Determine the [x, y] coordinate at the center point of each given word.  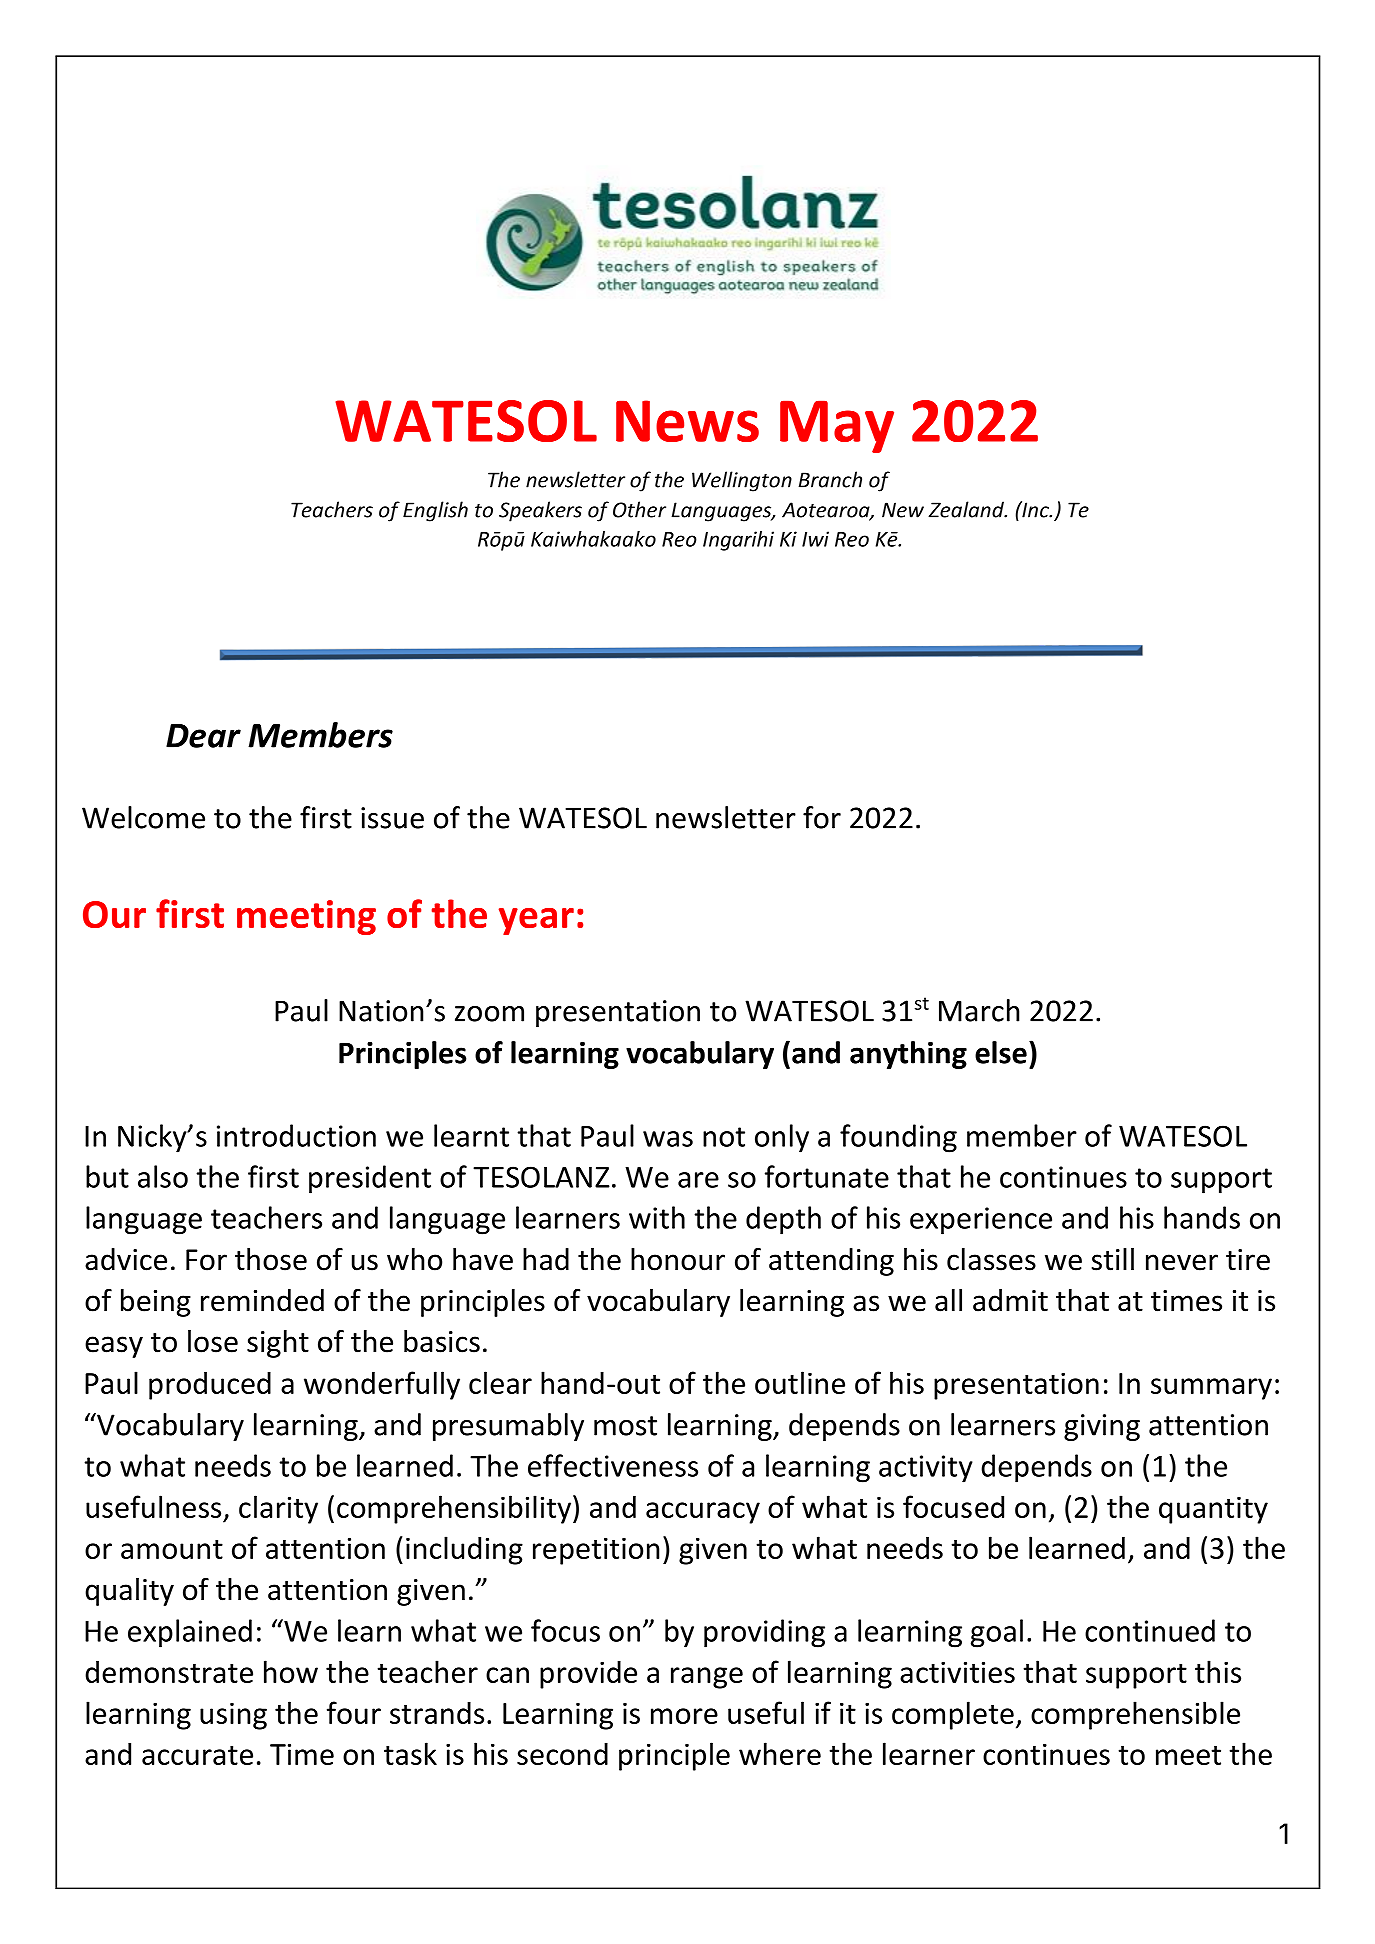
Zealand [967, 509]
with [657, 1217]
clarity [278, 1509]
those [271, 1259]
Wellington [742, 481]
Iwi [815, 539]
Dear [203, 736]
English [435, 511]
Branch [830, 479]
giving [1102, 1427]
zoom [489, 1014]
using [233, 1716]
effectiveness [613, 1465]
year [536, 921]
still [1113, 1259]
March [979, 1010]
